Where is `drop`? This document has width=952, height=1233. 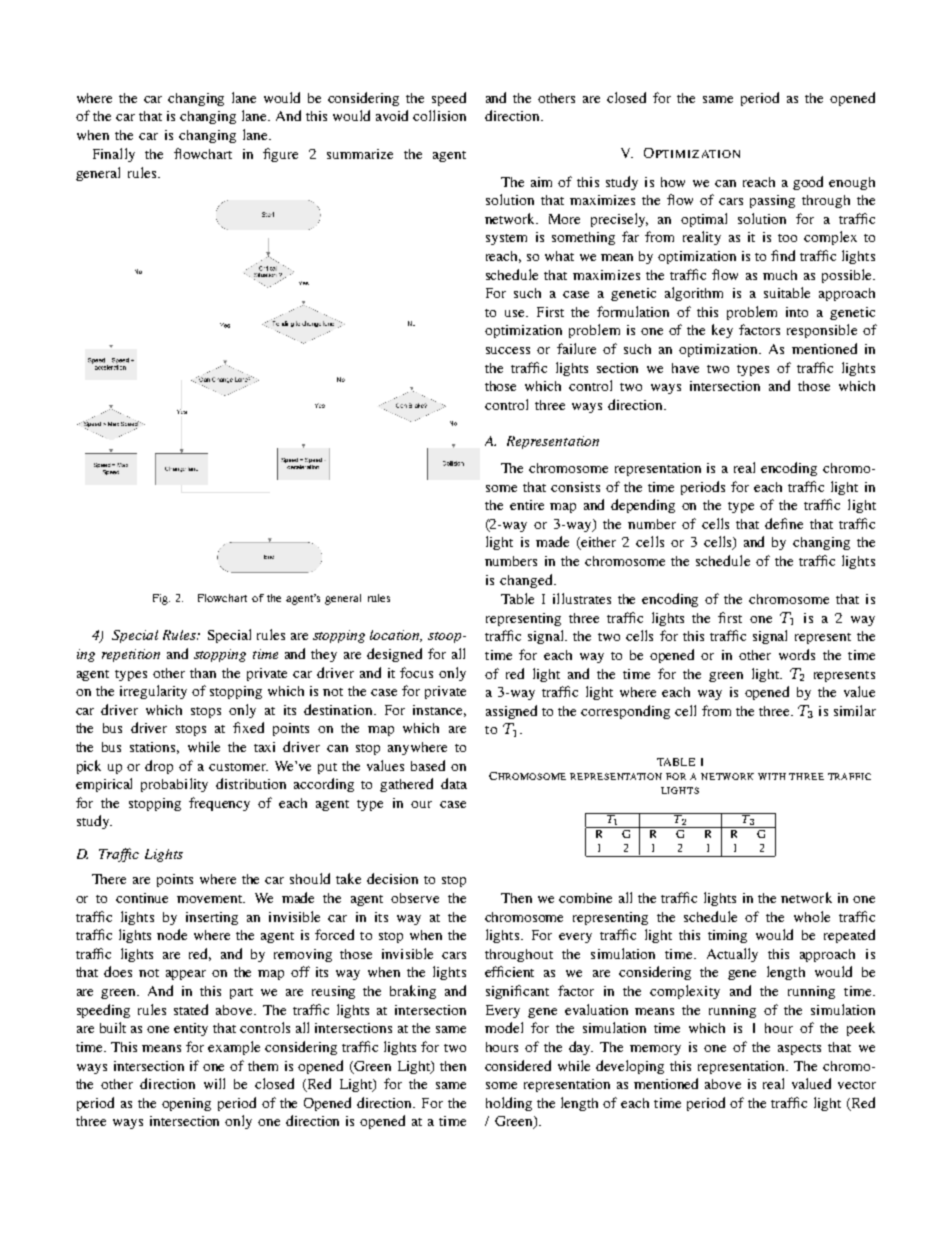 drop is located at coordinates (159, 767).
